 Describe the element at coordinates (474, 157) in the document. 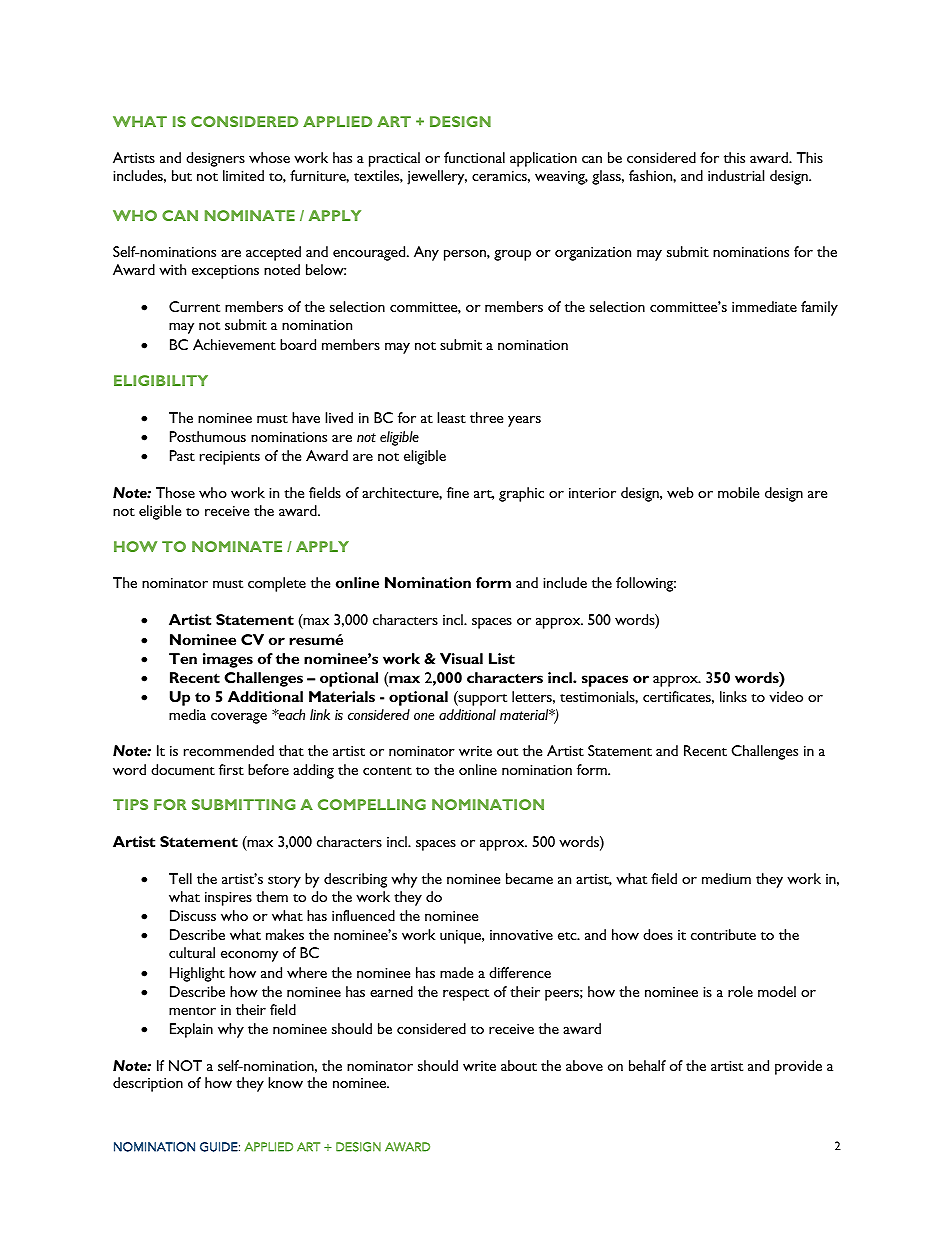

I see `functional` at that location.
